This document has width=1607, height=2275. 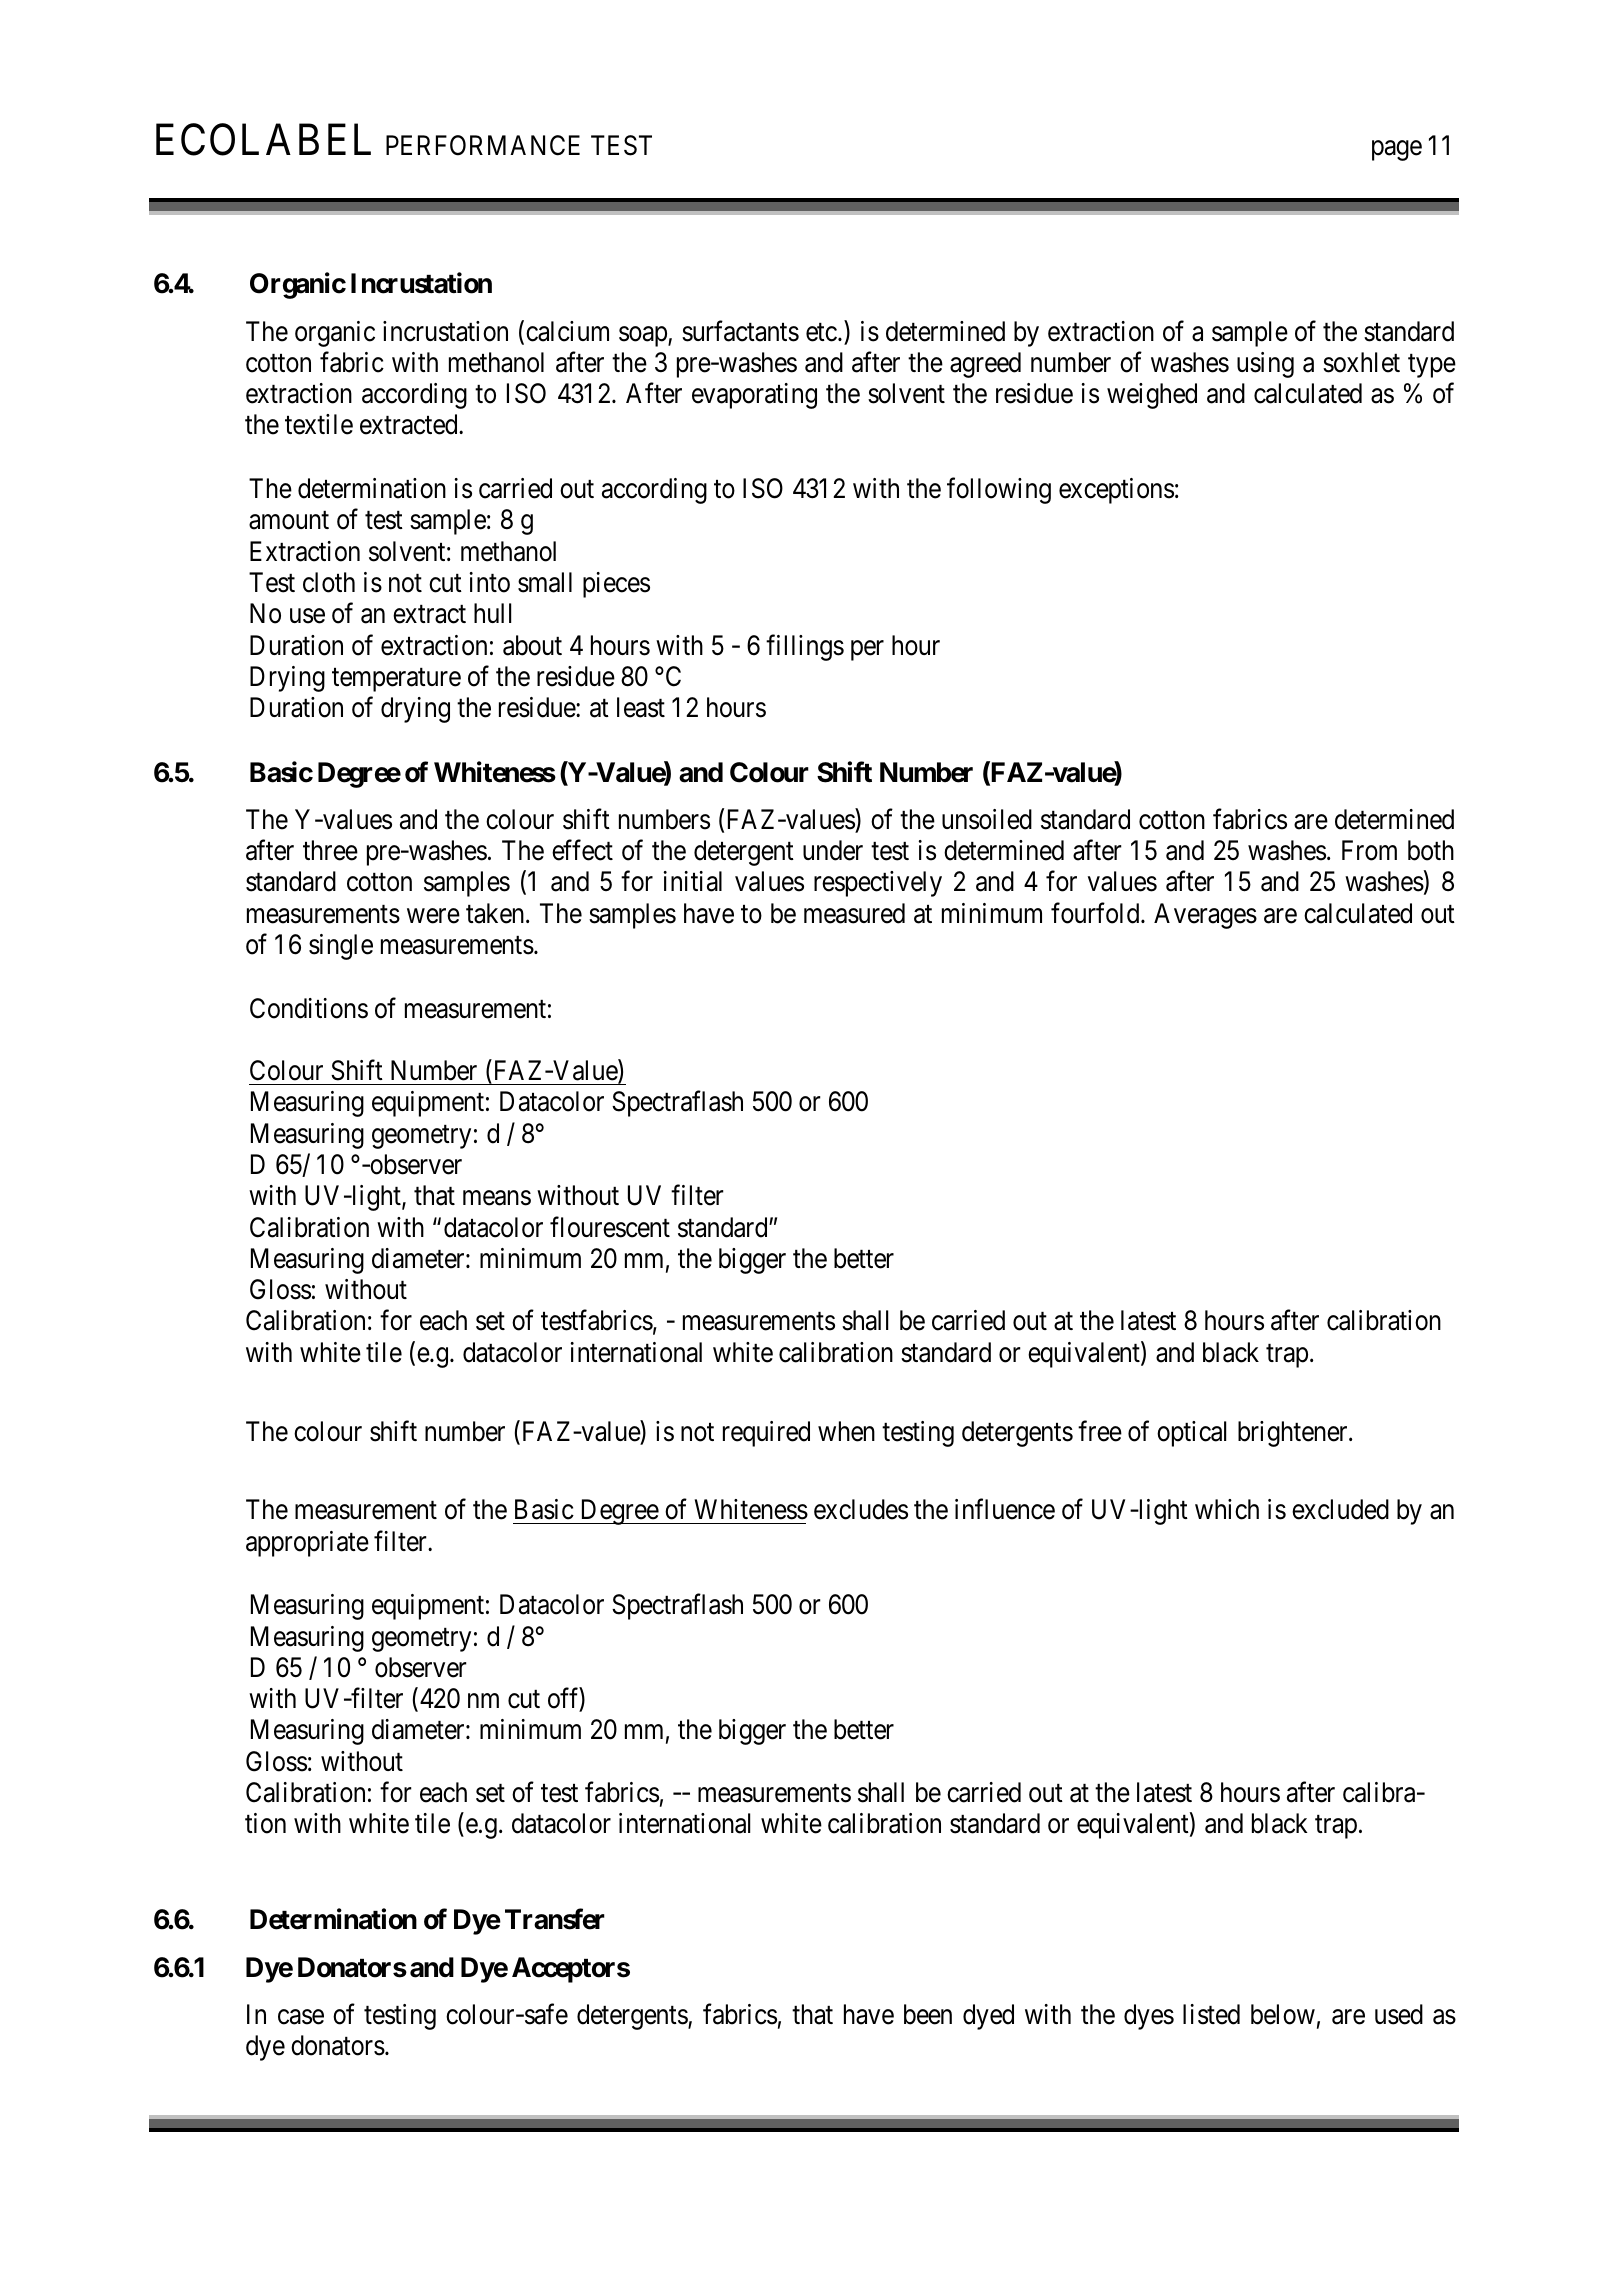 What do you see at coordinates (1369, 850) in the document?
I see `From` at bounding box center [1369, 850].
